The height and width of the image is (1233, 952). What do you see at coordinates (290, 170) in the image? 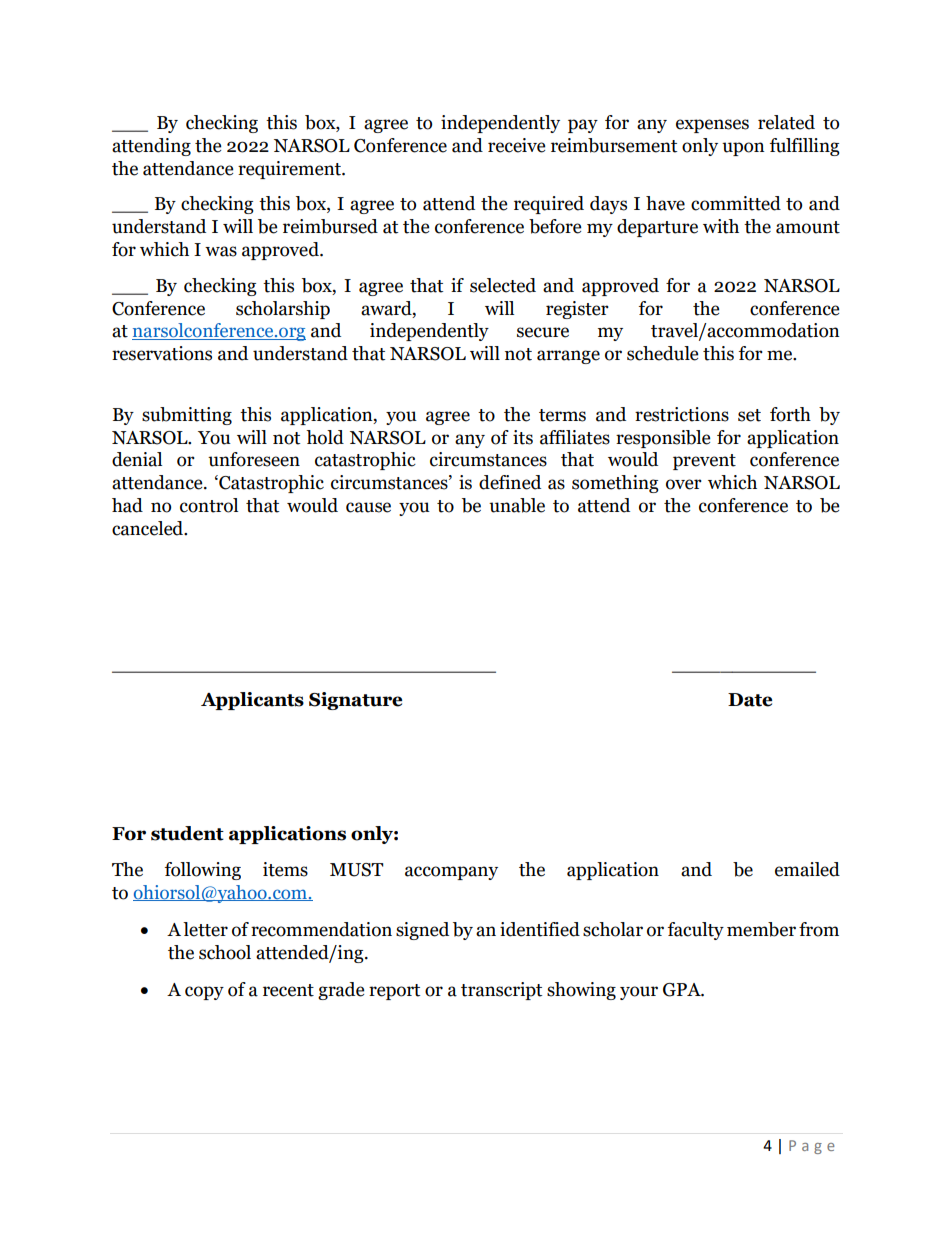
I see `requirement` at bounding box center [290, 170].
